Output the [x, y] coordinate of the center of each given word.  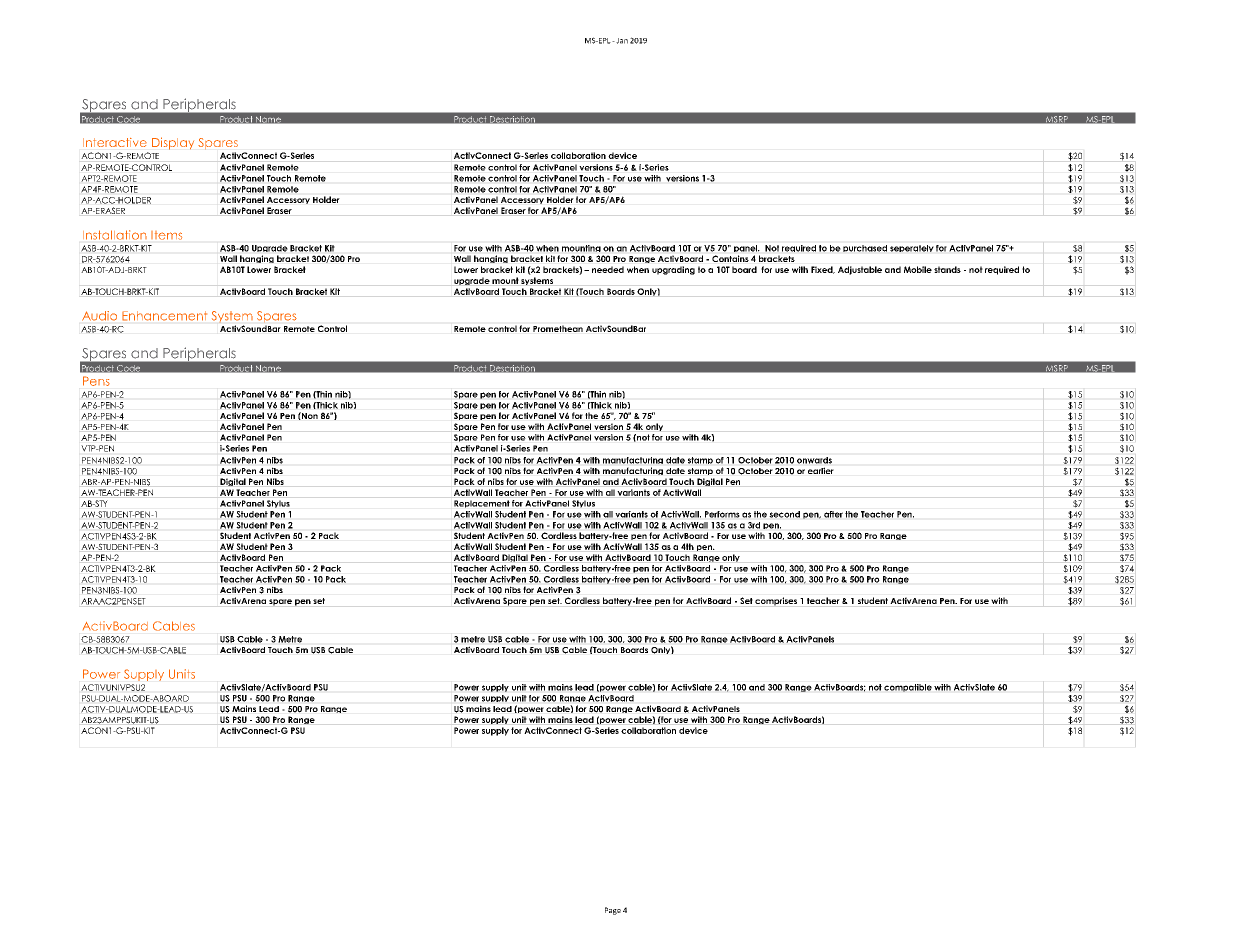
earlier [821, 470]
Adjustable [860, 270]
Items [166, 235]
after [833, 514]
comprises [776, 601]
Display [173, 143]
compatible [908, 688]
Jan [621, 41]
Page [613, 911]
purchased [865, 248]
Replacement [482, 504]
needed [608, 269]
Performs [722, 514]
